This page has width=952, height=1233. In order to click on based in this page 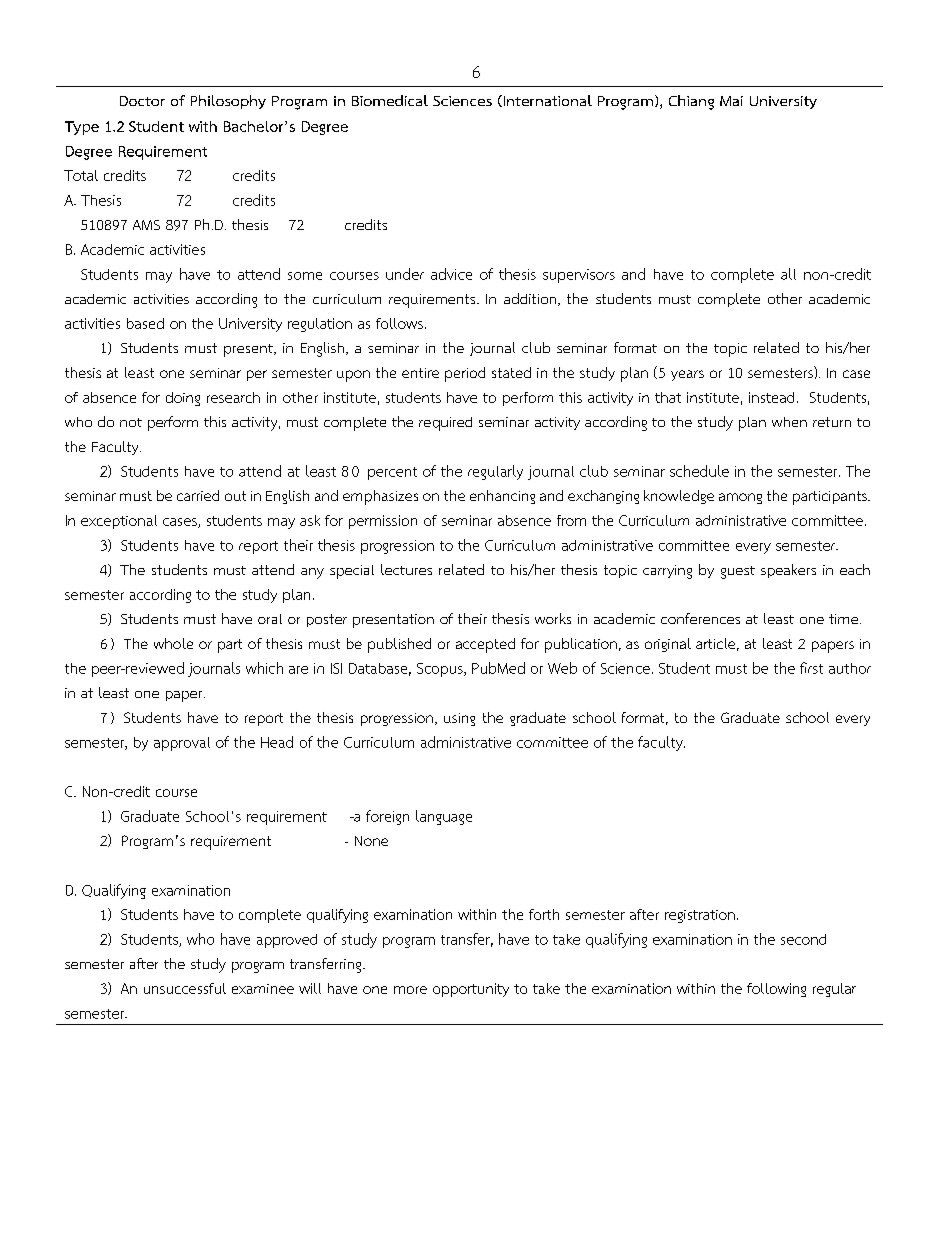, I will do `click(145, 323)`.
